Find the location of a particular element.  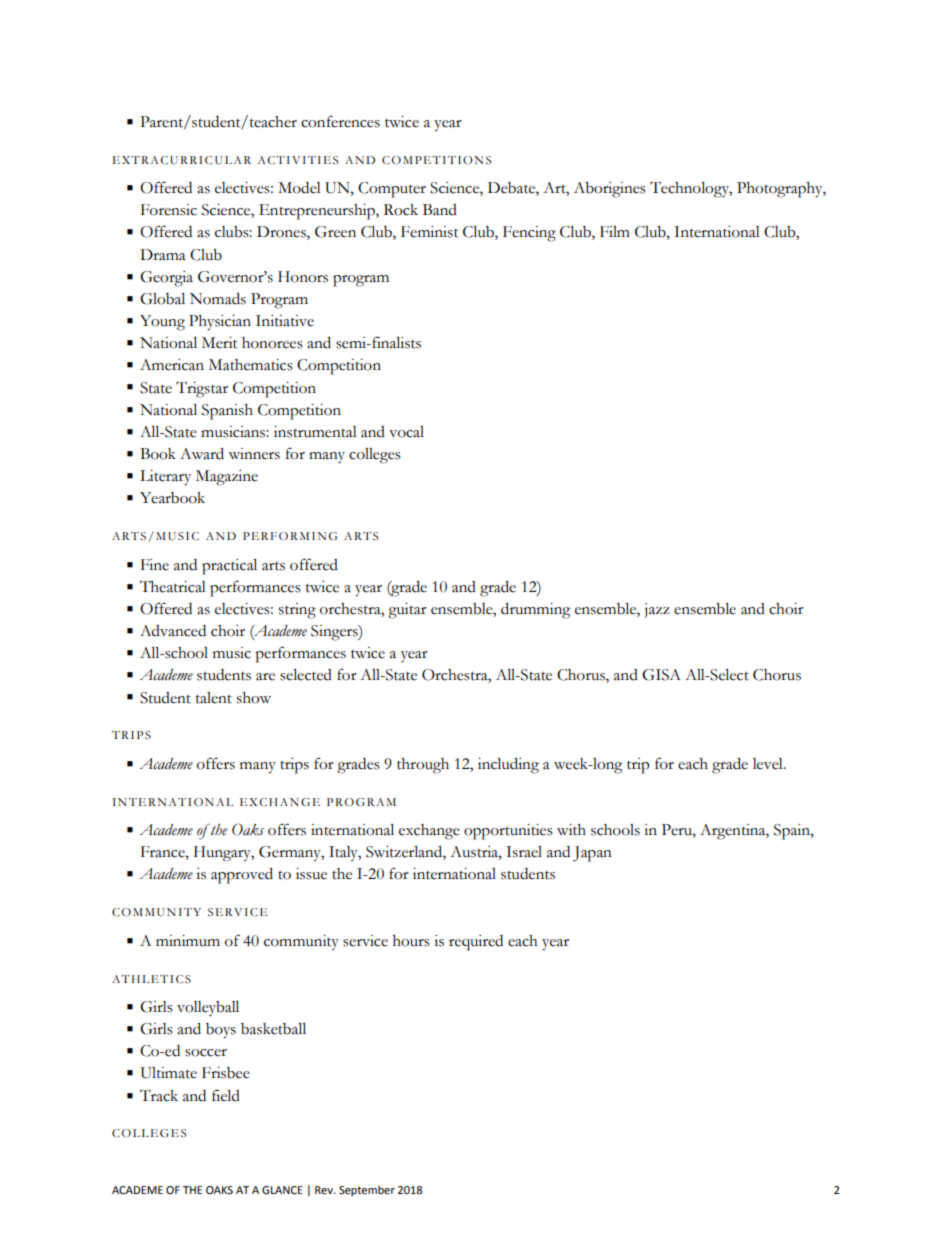

level is located at coordinates (769, 764).
